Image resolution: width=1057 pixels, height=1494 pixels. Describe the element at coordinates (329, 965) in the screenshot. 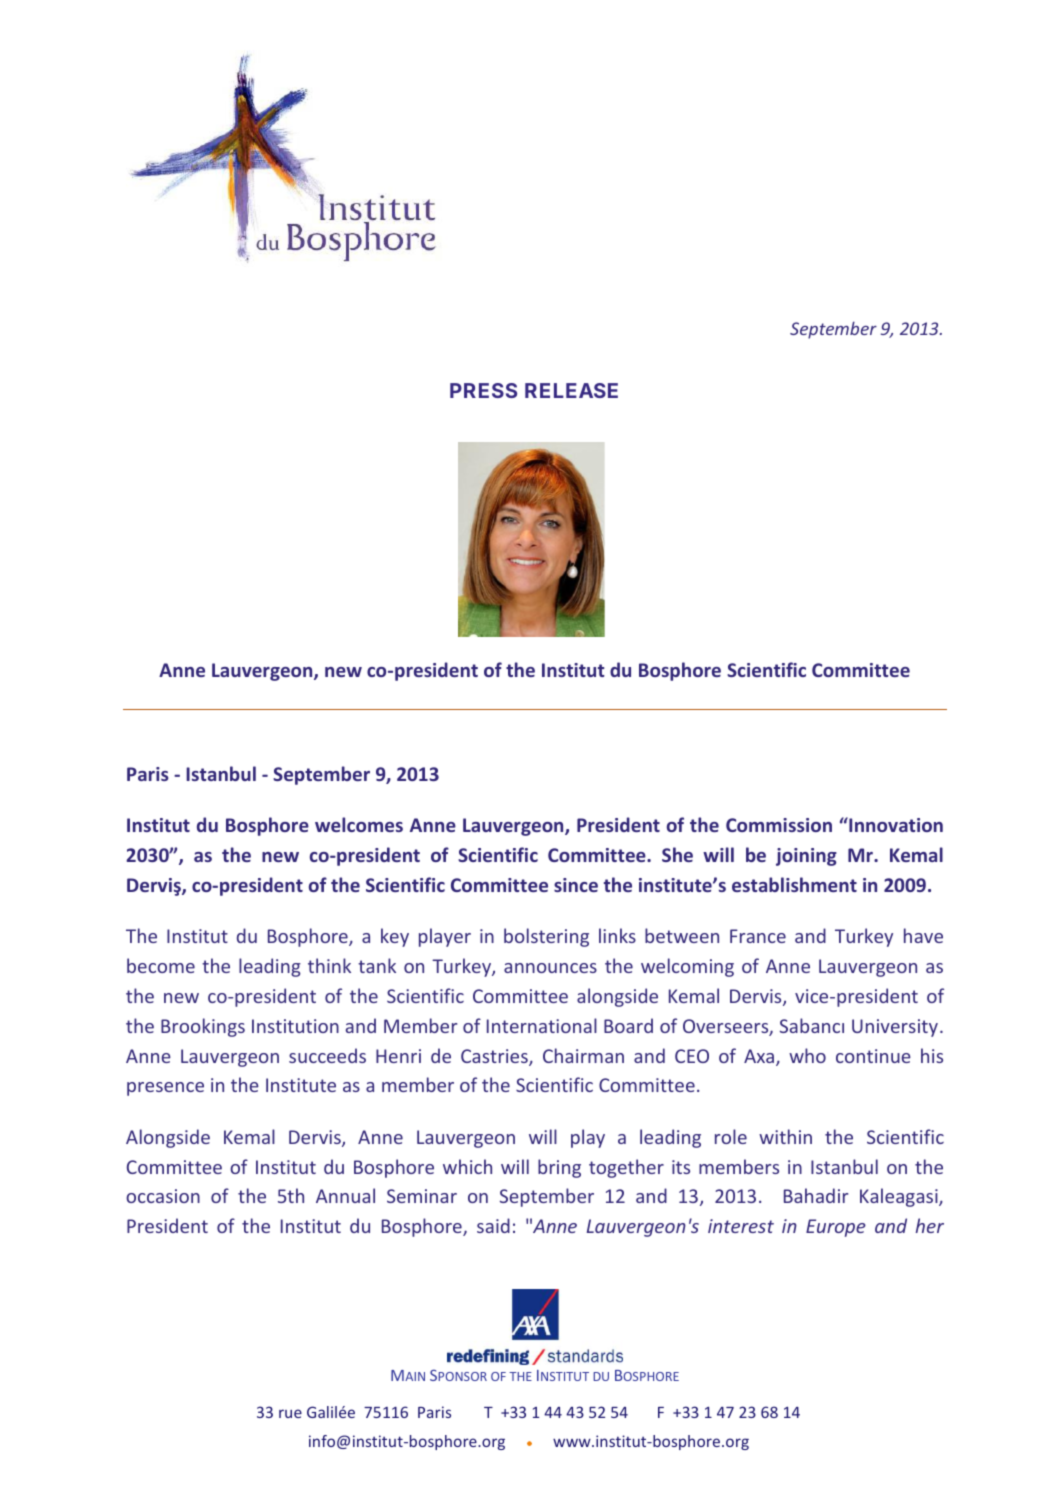

I see `think` at that location.
